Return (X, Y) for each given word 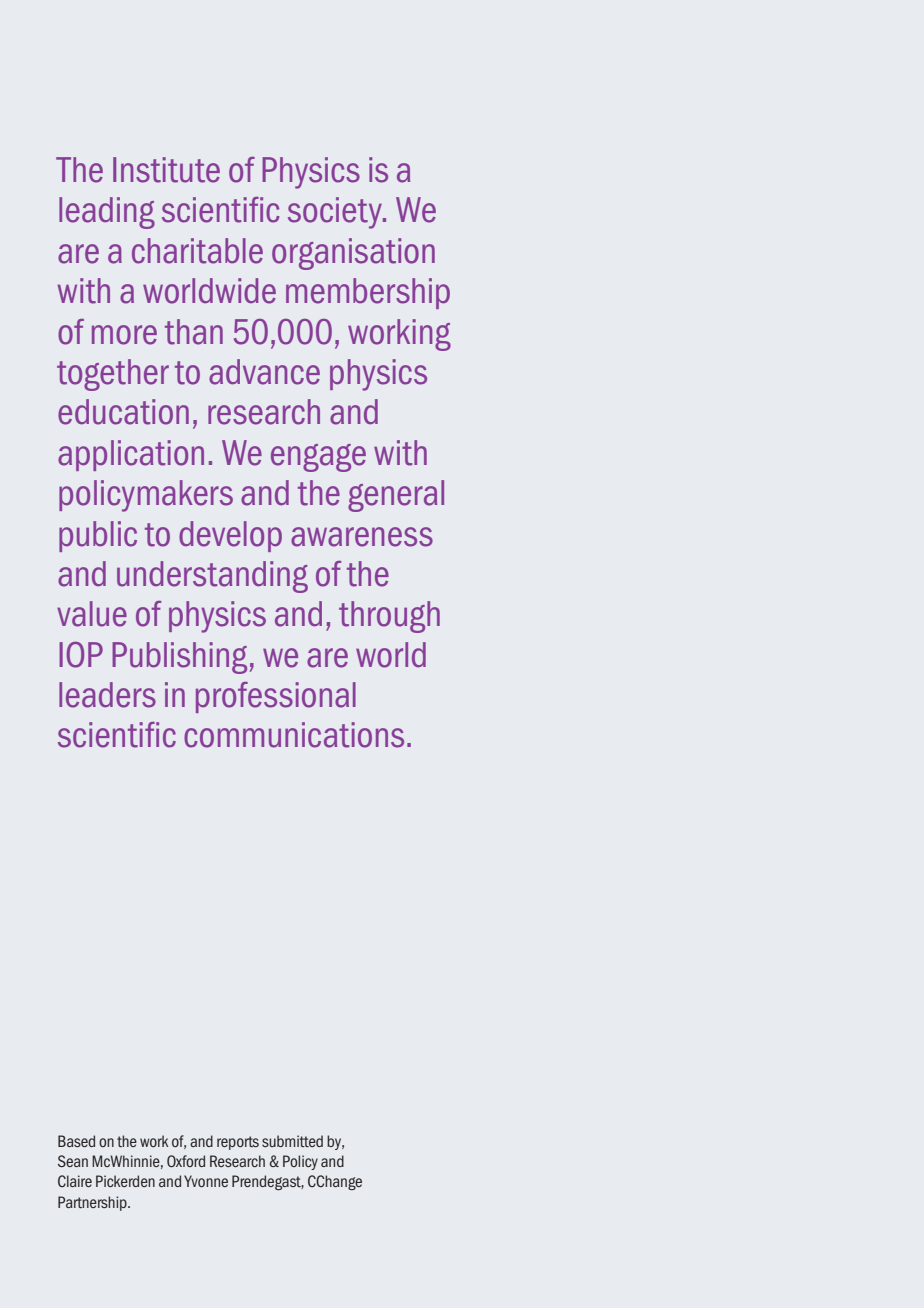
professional (276, 697)
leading (107, 213)
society (336, 213)
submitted (292, 1141)
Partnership (93, 1203)
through (389, 617)
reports (238, 1143)
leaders (107, 695)
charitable (197, 251)
